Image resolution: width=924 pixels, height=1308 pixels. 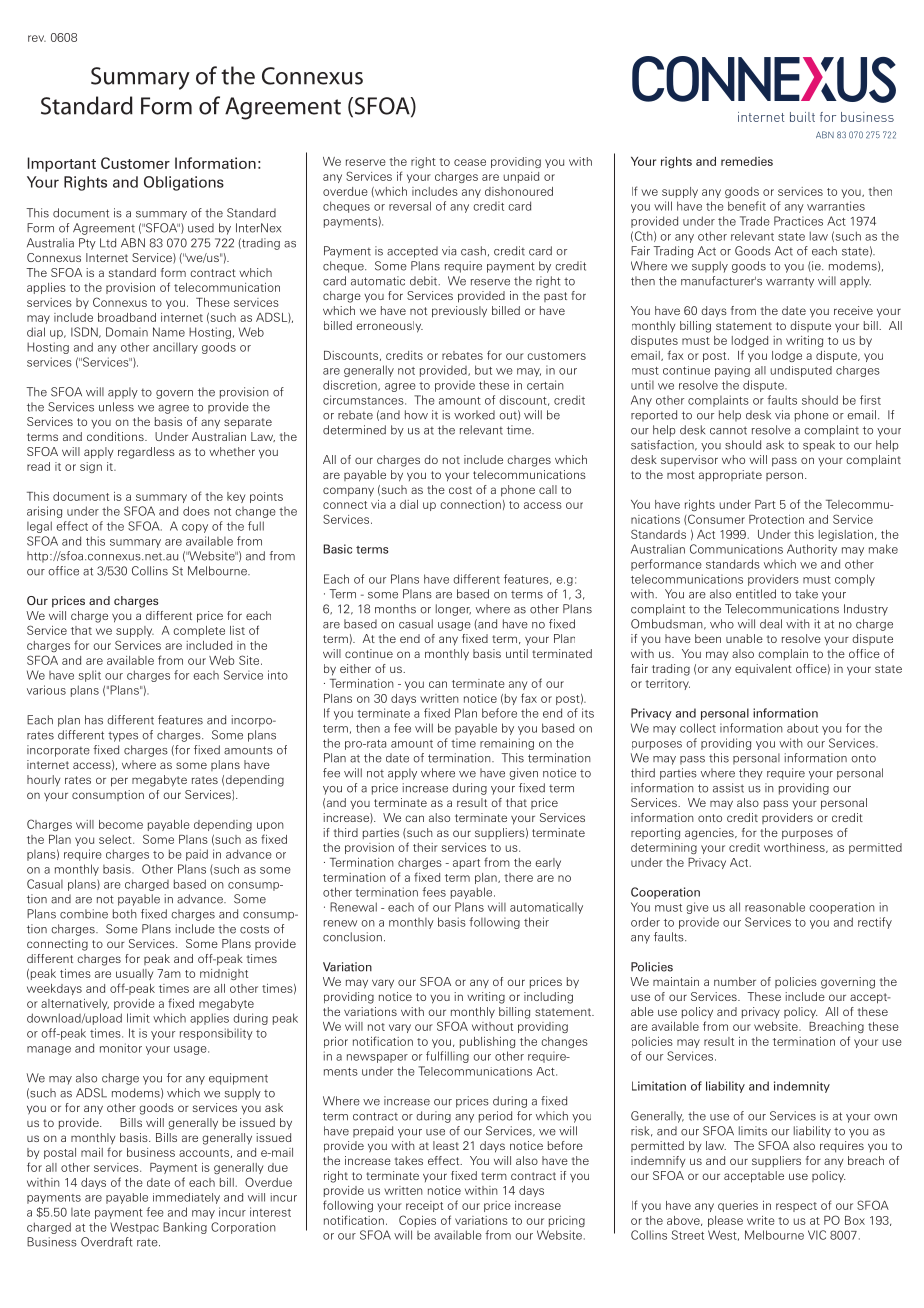 What do you see at coordinates (424, 1206) in the document?
I see `receipt` at bounding box center [424, 1206].
